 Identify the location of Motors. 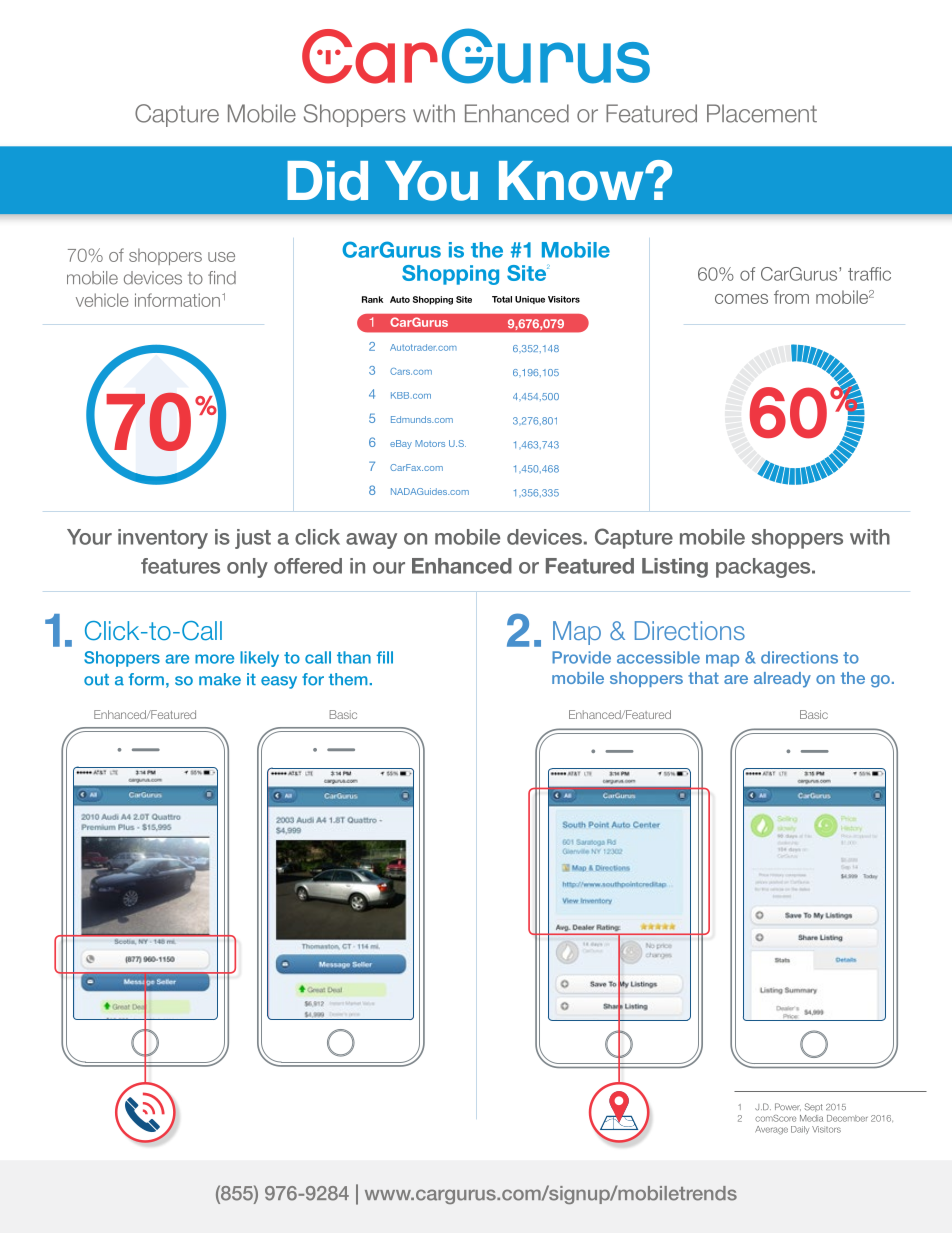
(430, 443).
